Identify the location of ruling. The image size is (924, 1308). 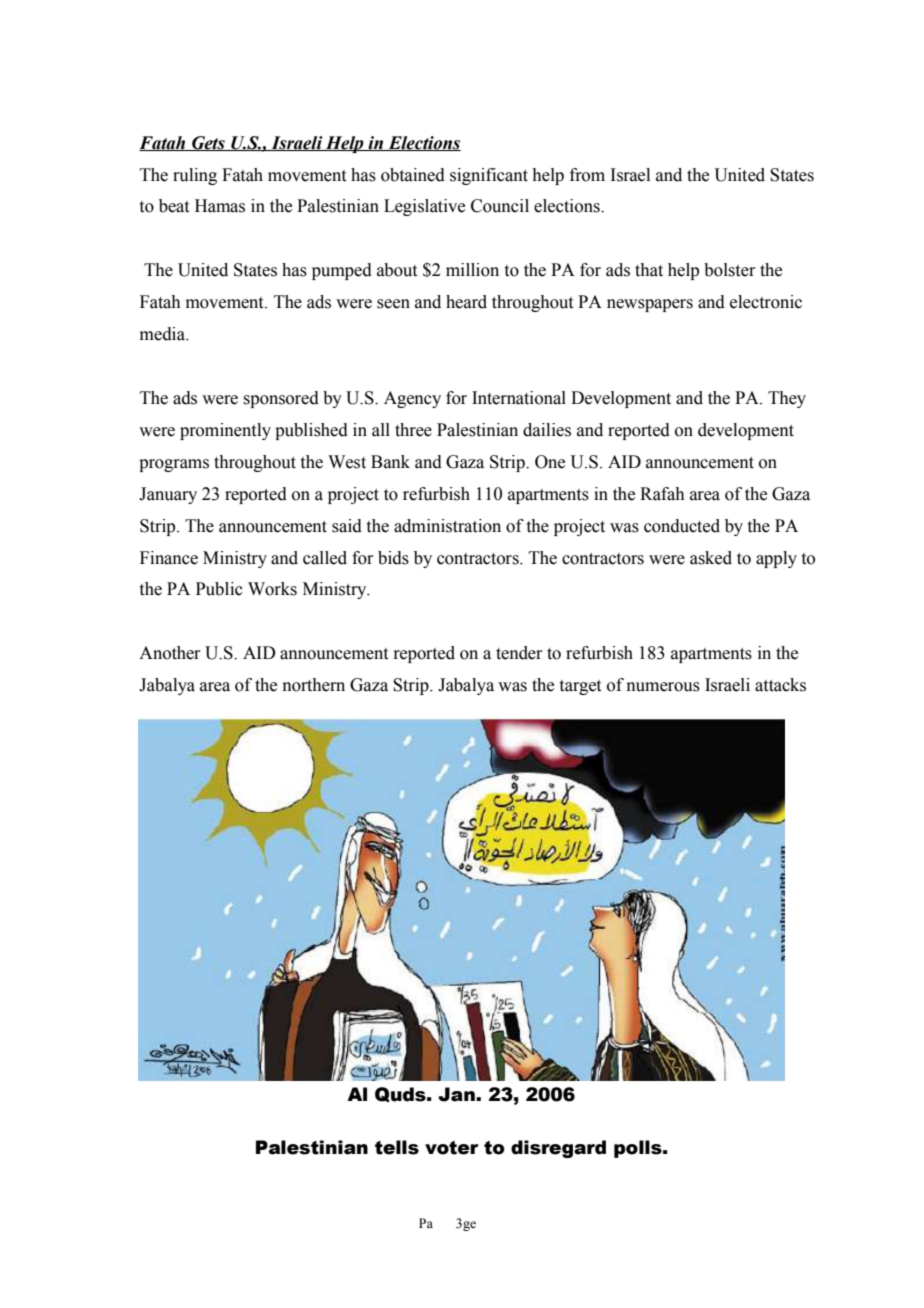
(195, 176).
